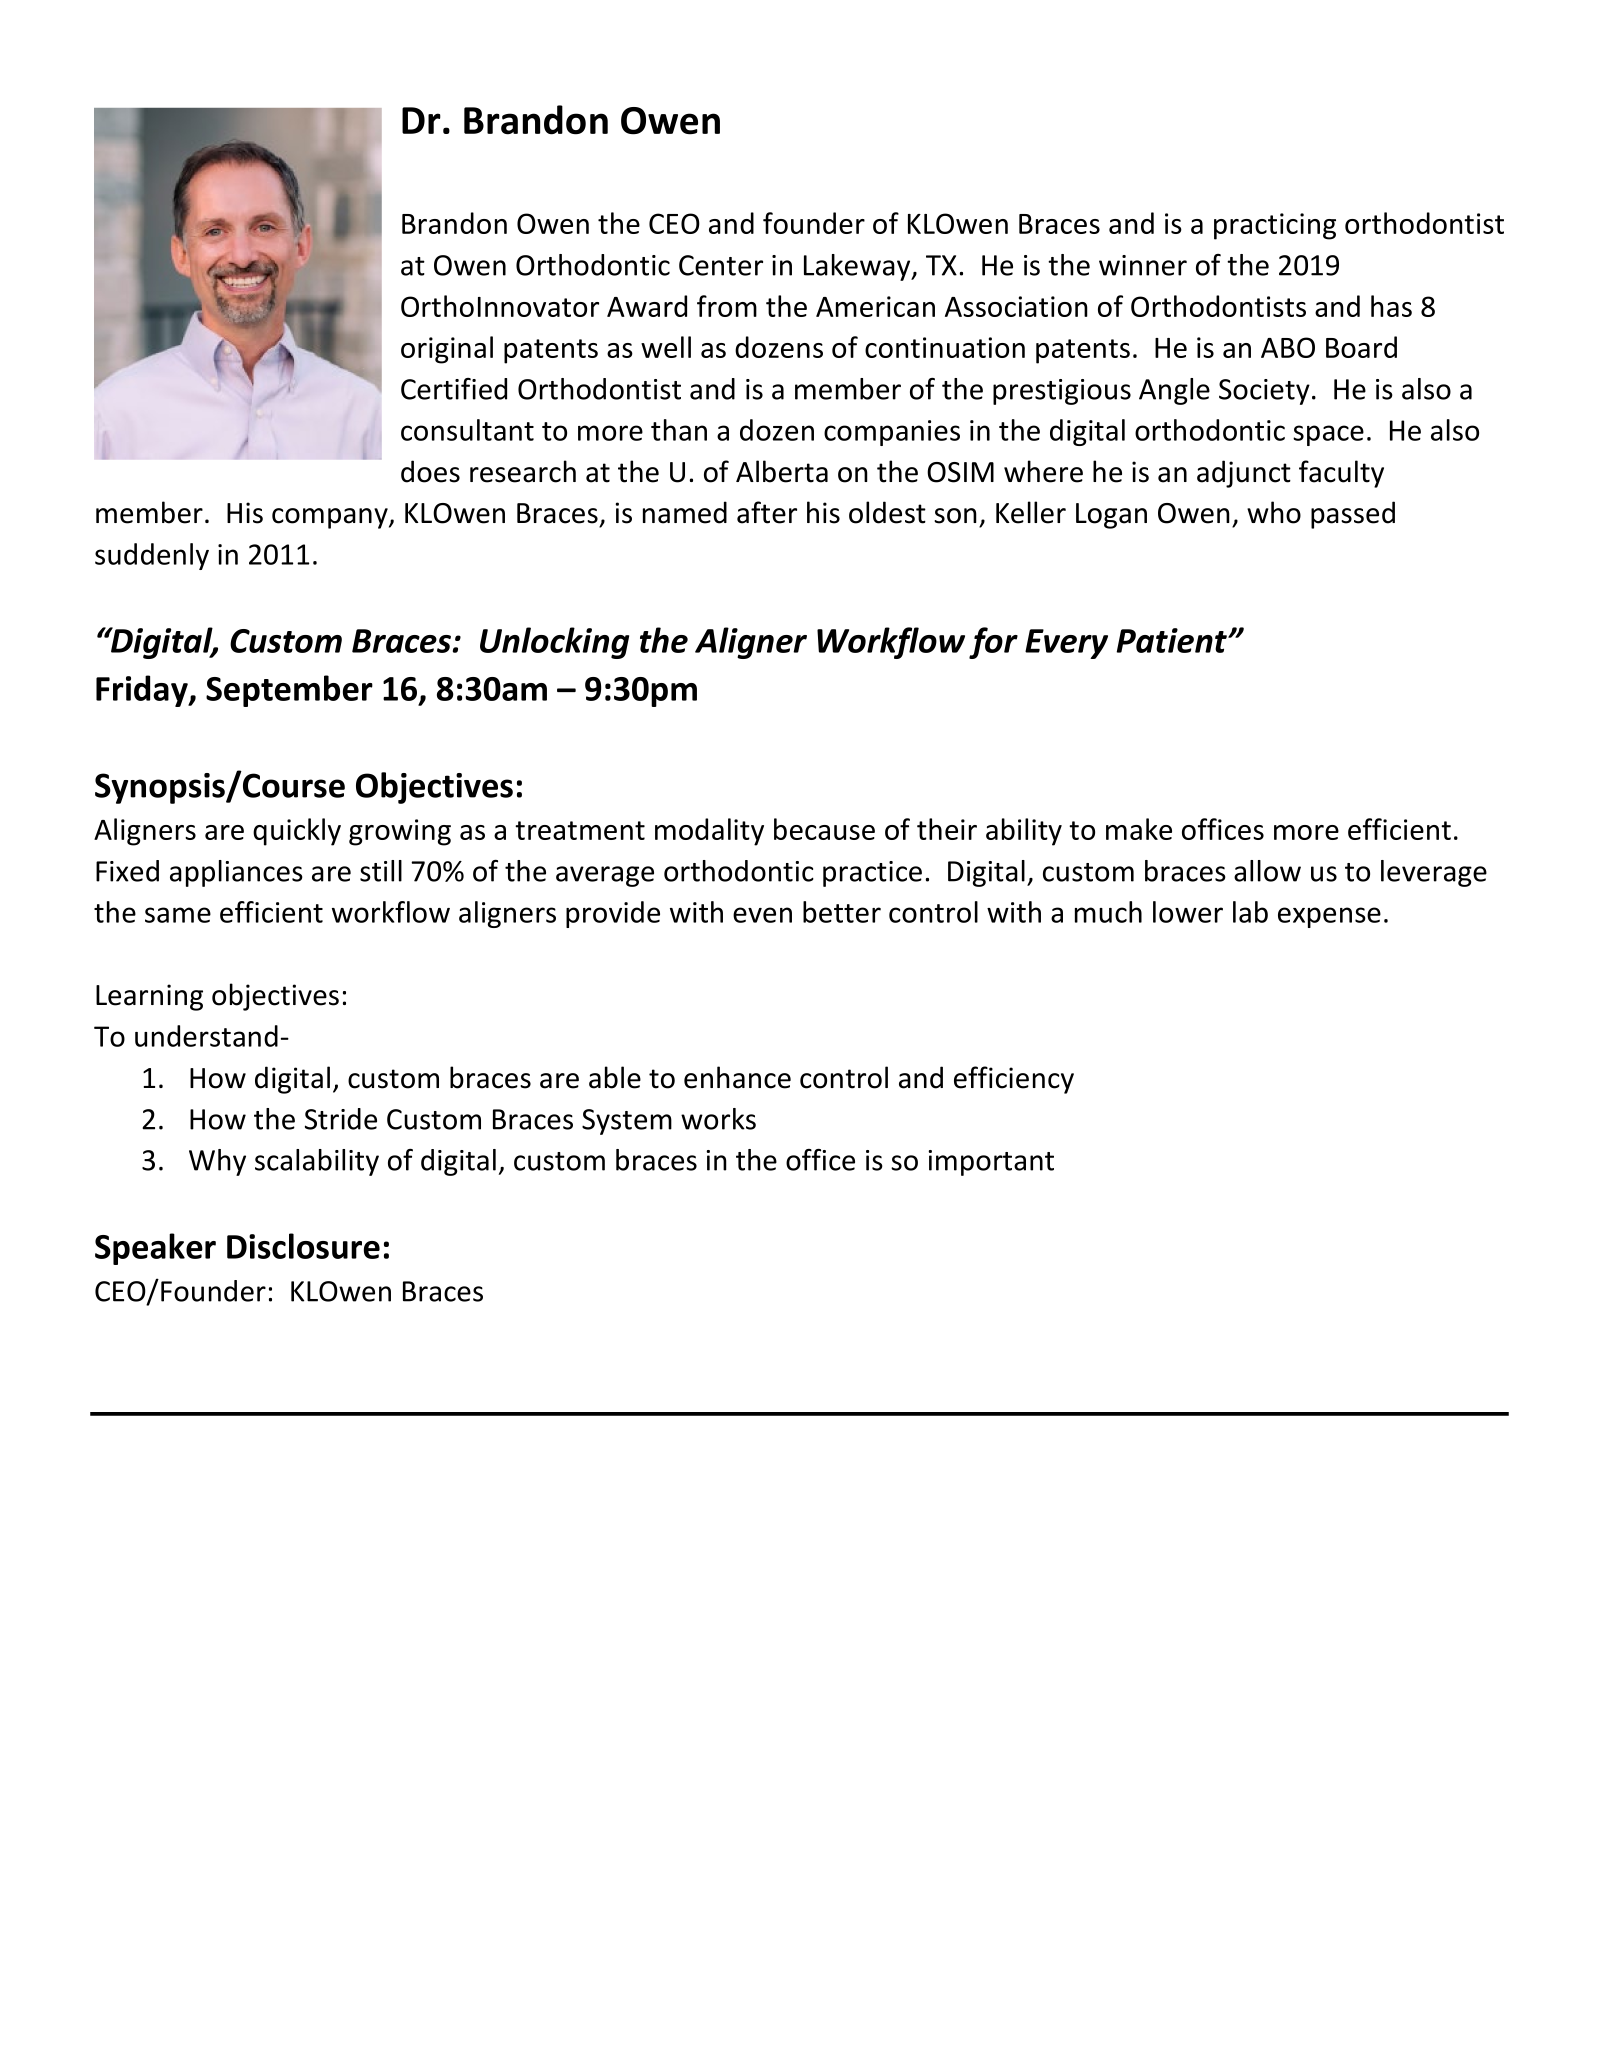 The image size is (1599, 2070). I want to click on Patient, so click(1173, 640).
